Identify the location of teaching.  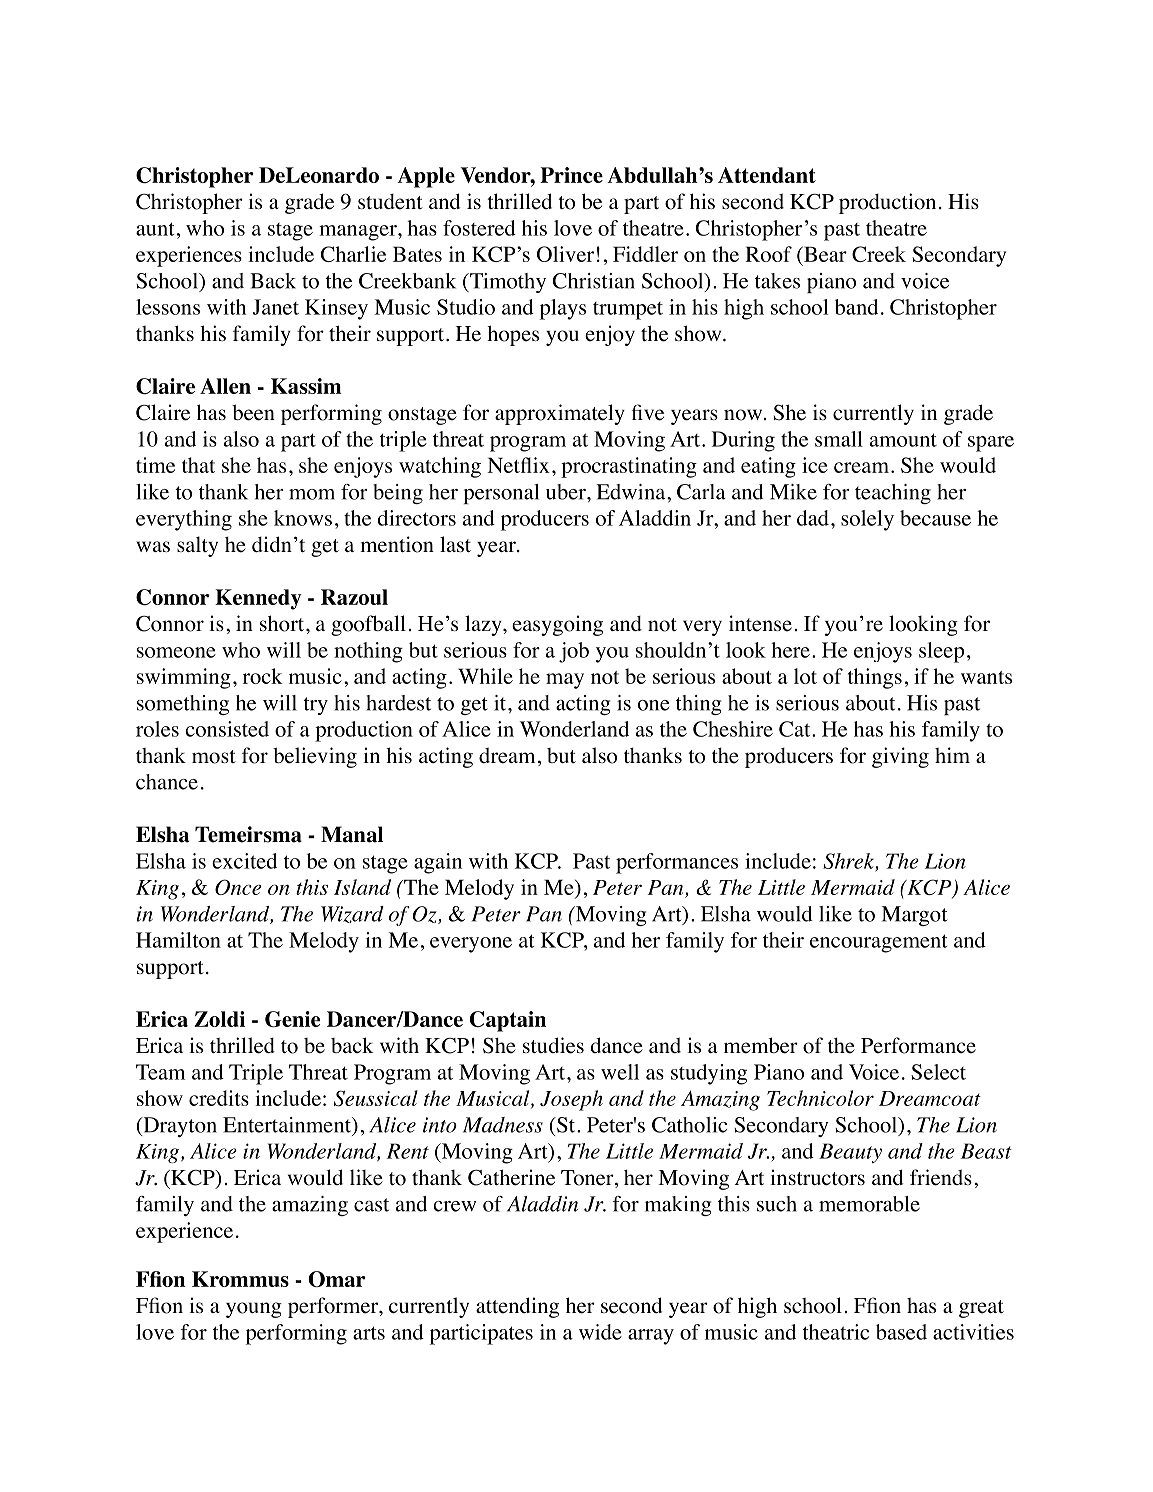
(893, 494).
